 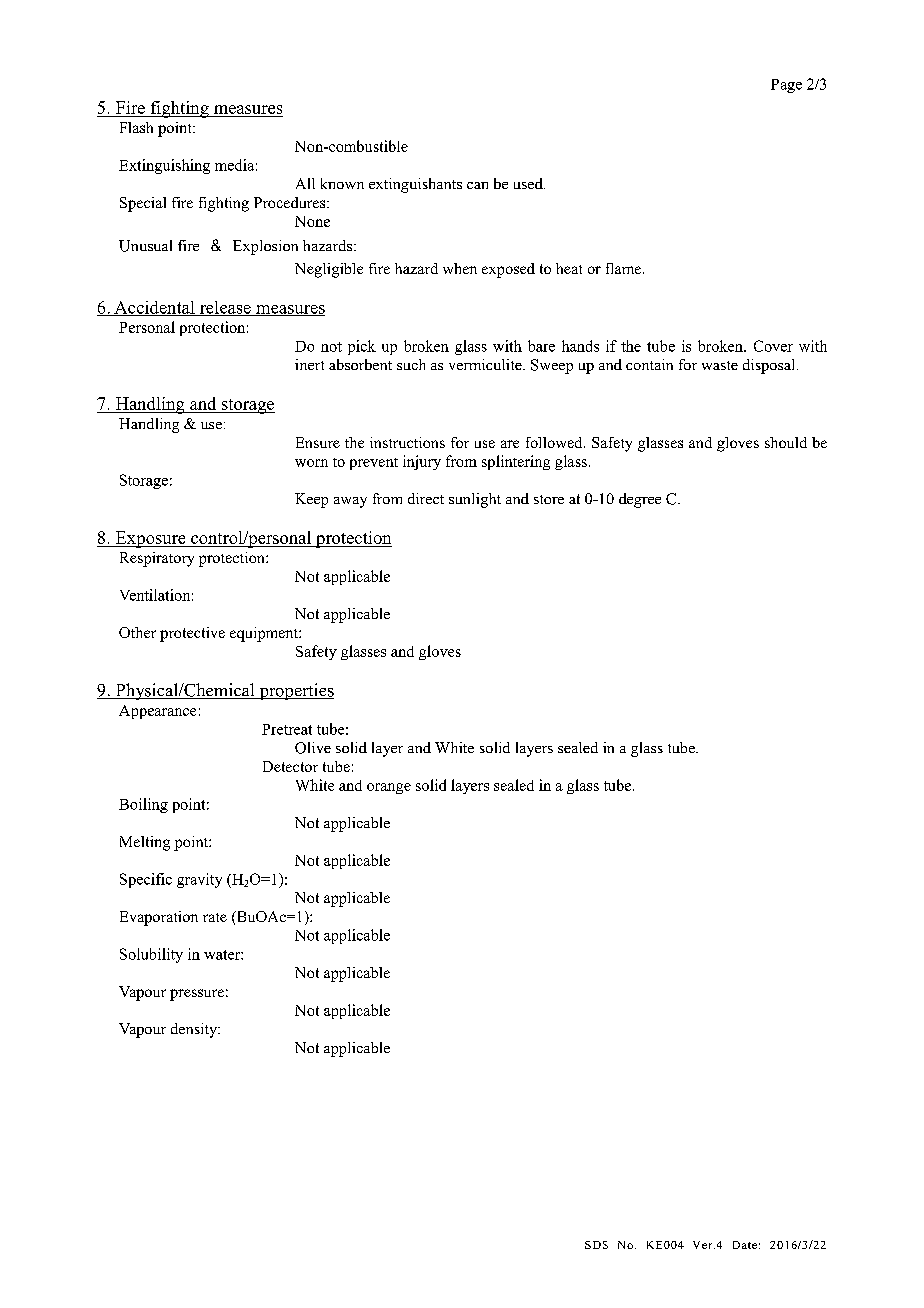 I want to click on properties, so click(x=295, y=691).
